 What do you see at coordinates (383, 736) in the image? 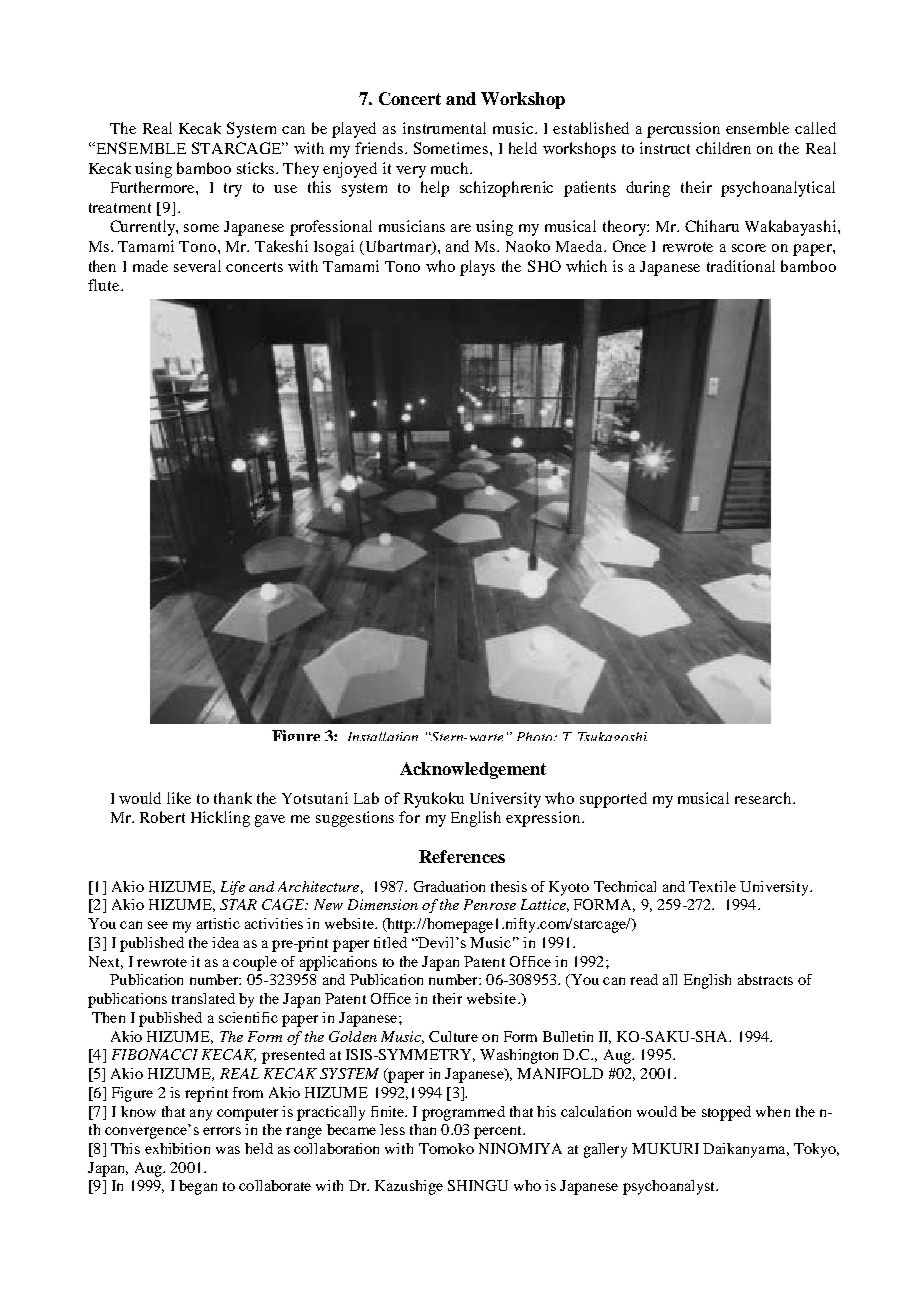
I see `Installation` at bounding box center [383, 736].
